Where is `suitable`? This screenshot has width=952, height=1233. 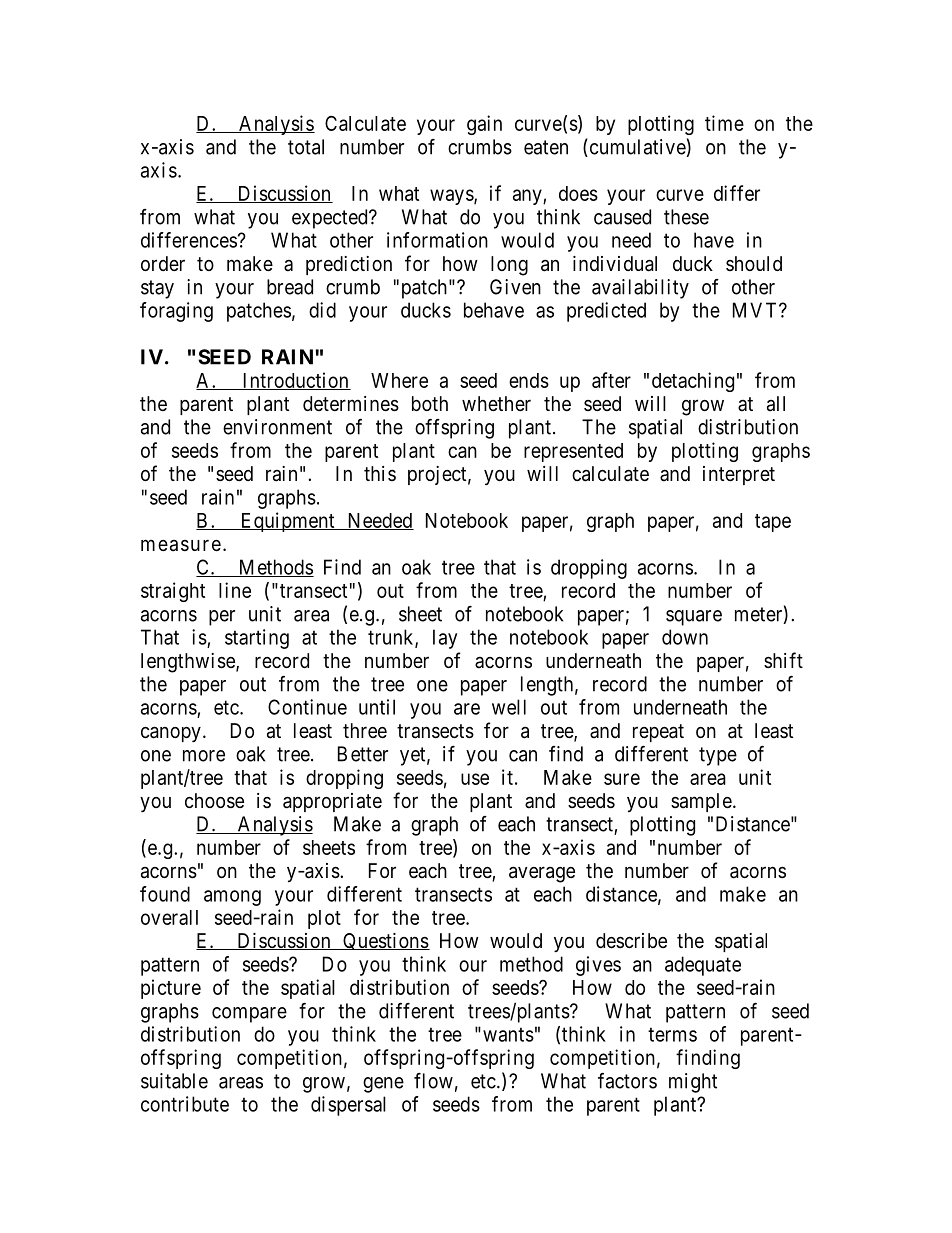
suitable is located at coordinates (174, 1081).
